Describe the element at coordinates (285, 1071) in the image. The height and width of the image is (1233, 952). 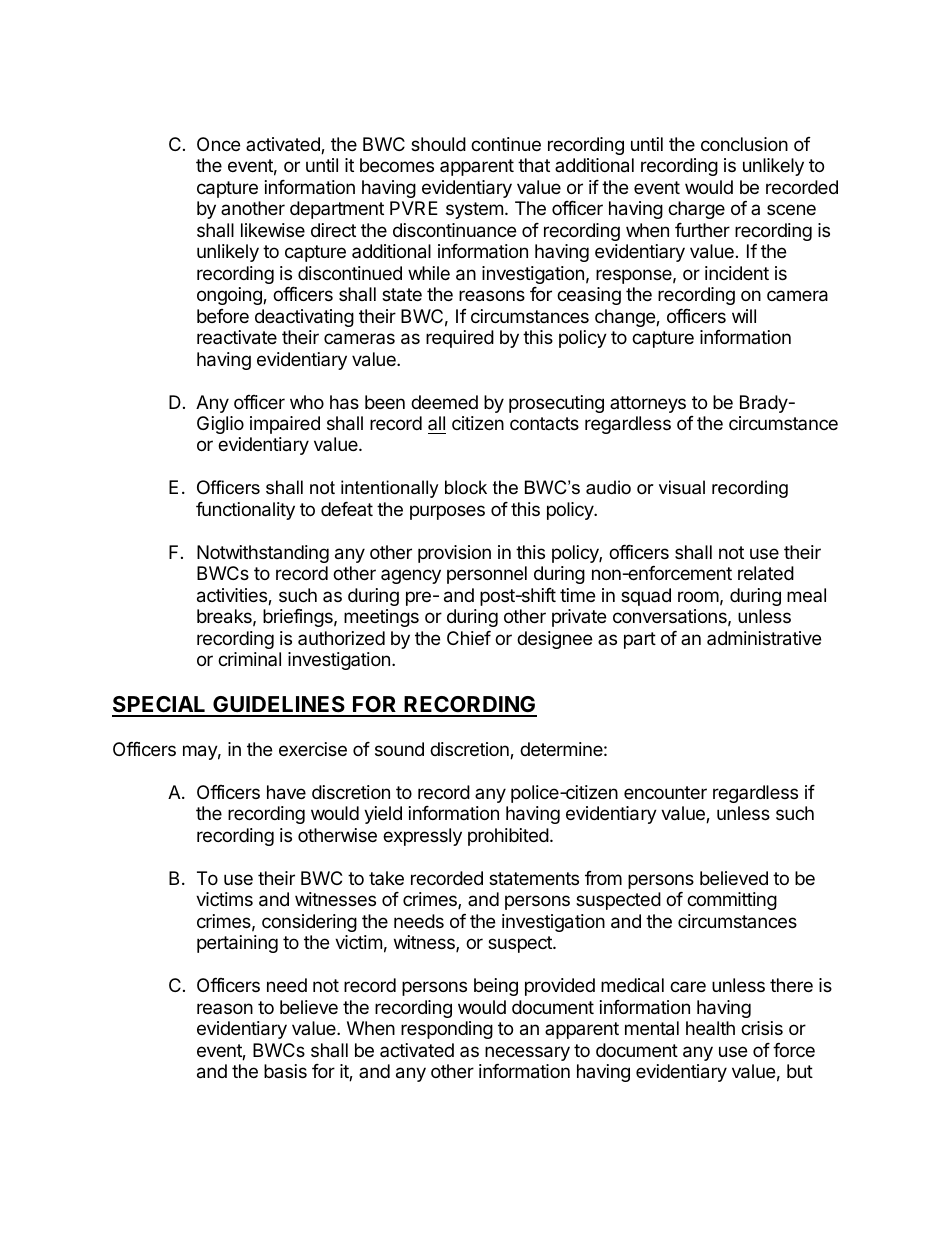
I see `basis` at that location.
